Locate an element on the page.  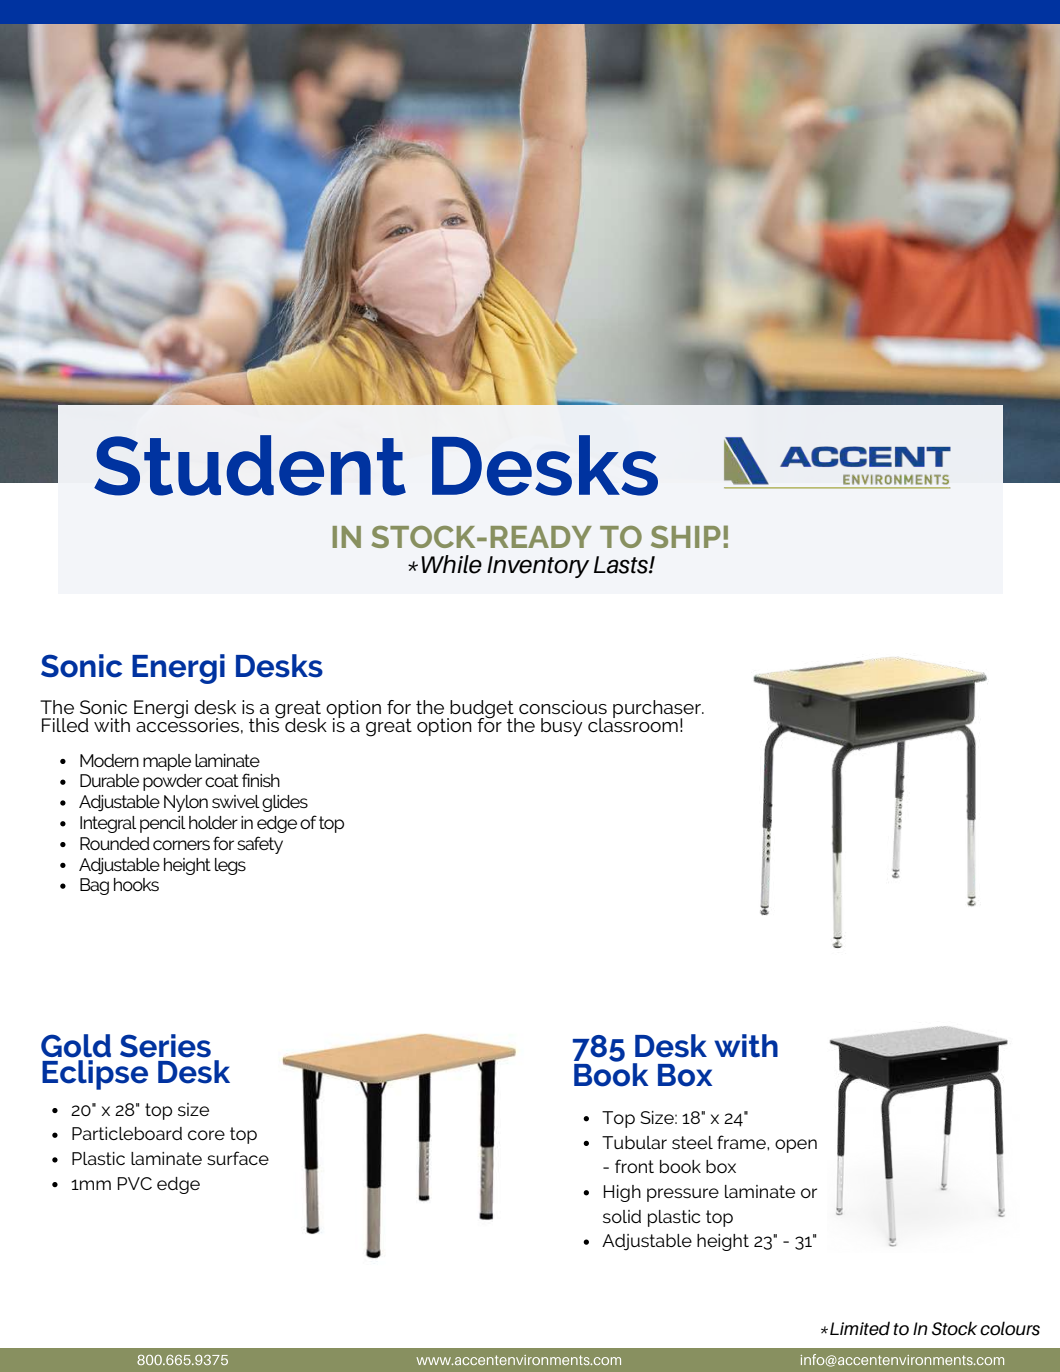
SHIP is located at coordinates (686, 537).
